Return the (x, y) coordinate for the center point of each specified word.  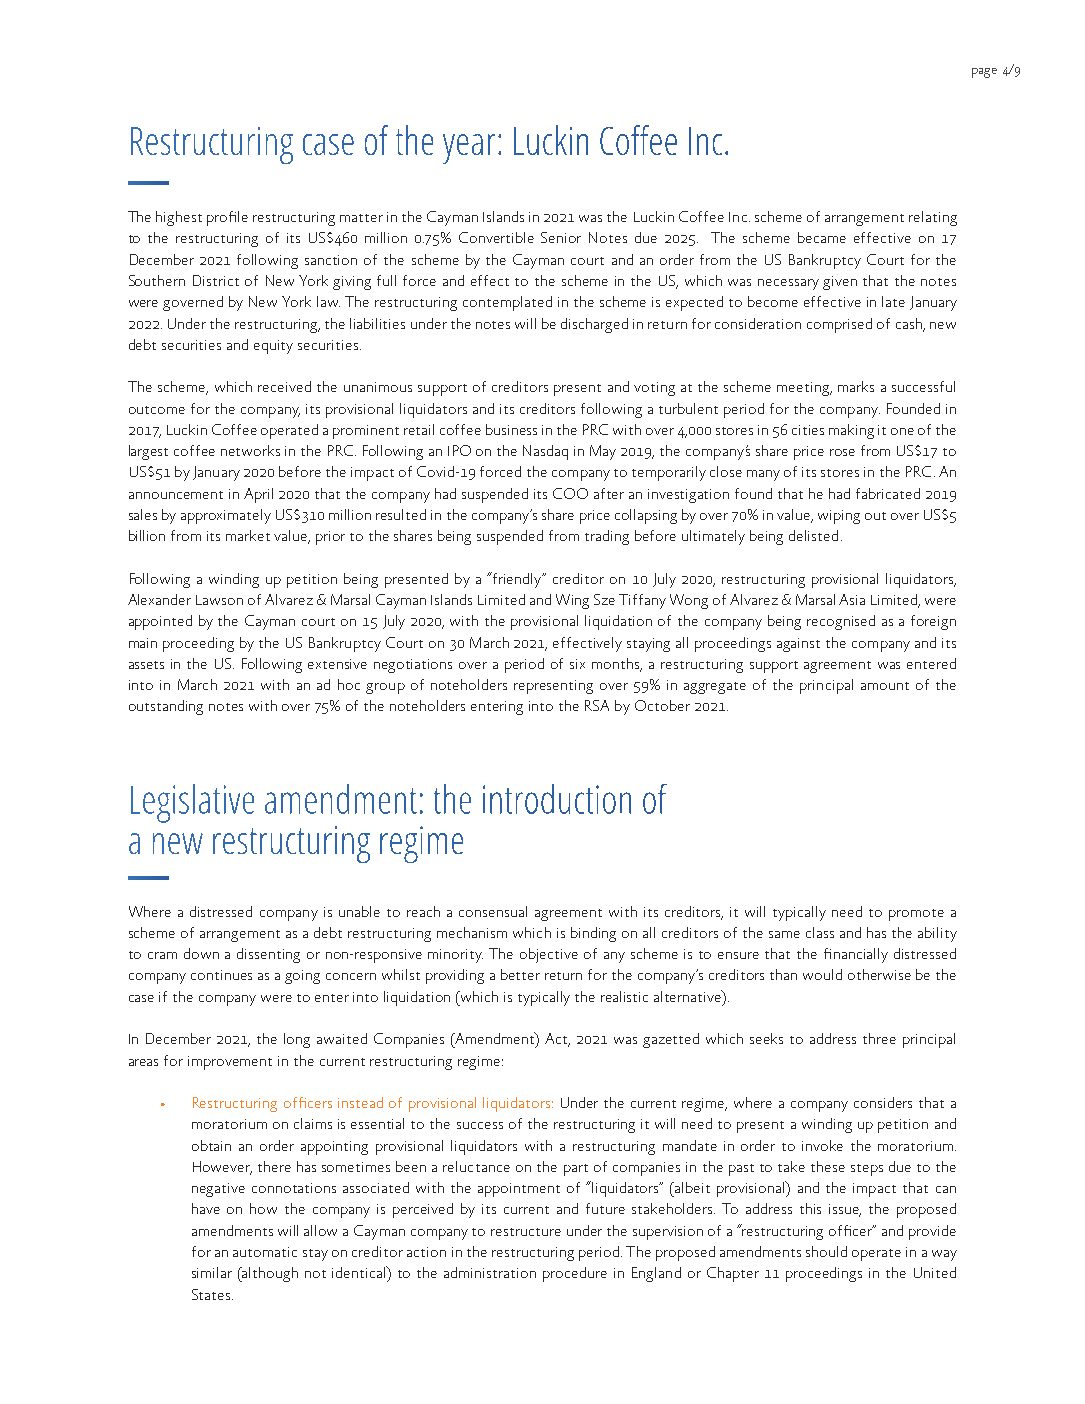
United (935, 1272)
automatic (265, 1252)
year (469, 149)
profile (227, 218)
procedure (575, 1274)
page (984, 73)
